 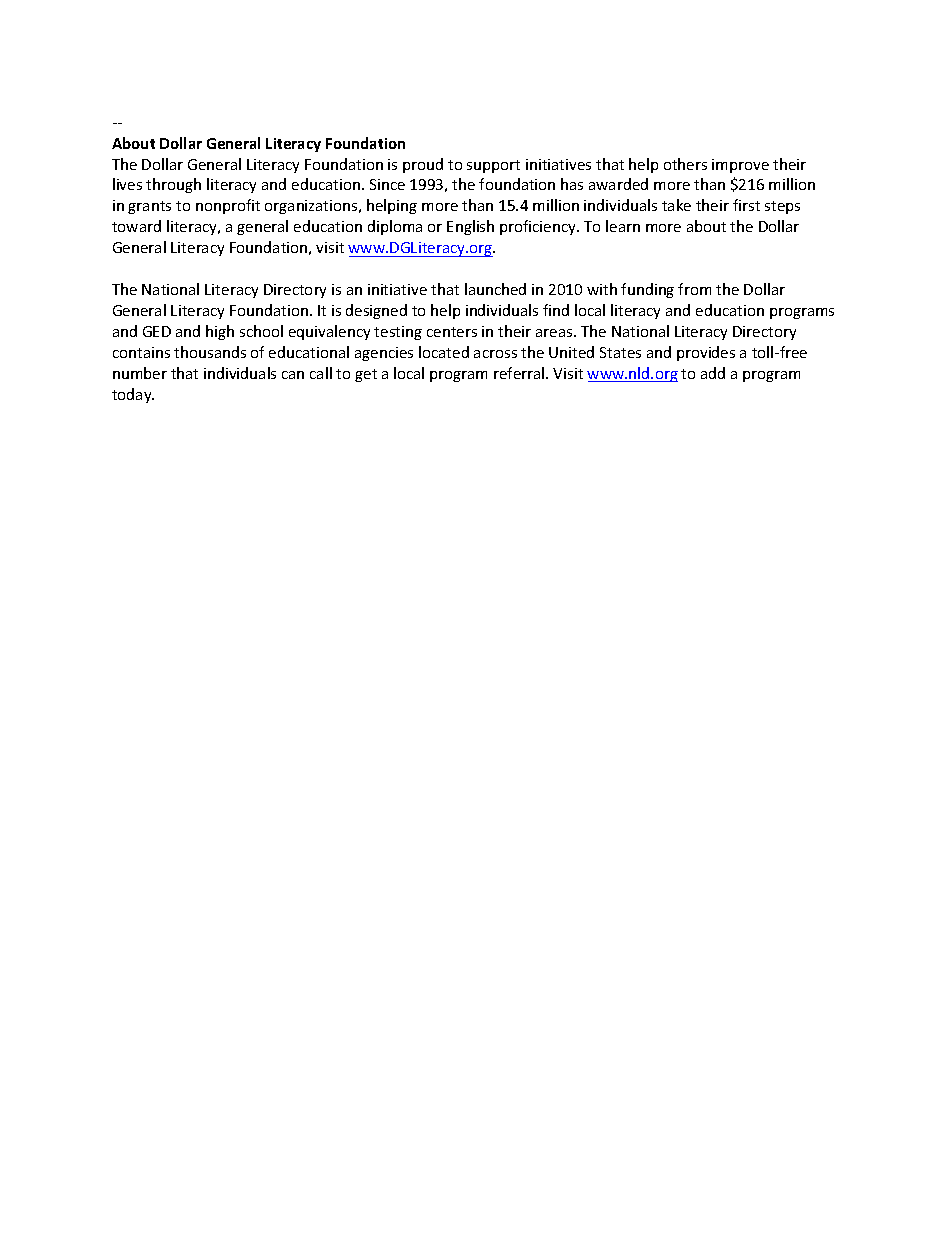 I want to click on take, so click(x=676, y=205).
